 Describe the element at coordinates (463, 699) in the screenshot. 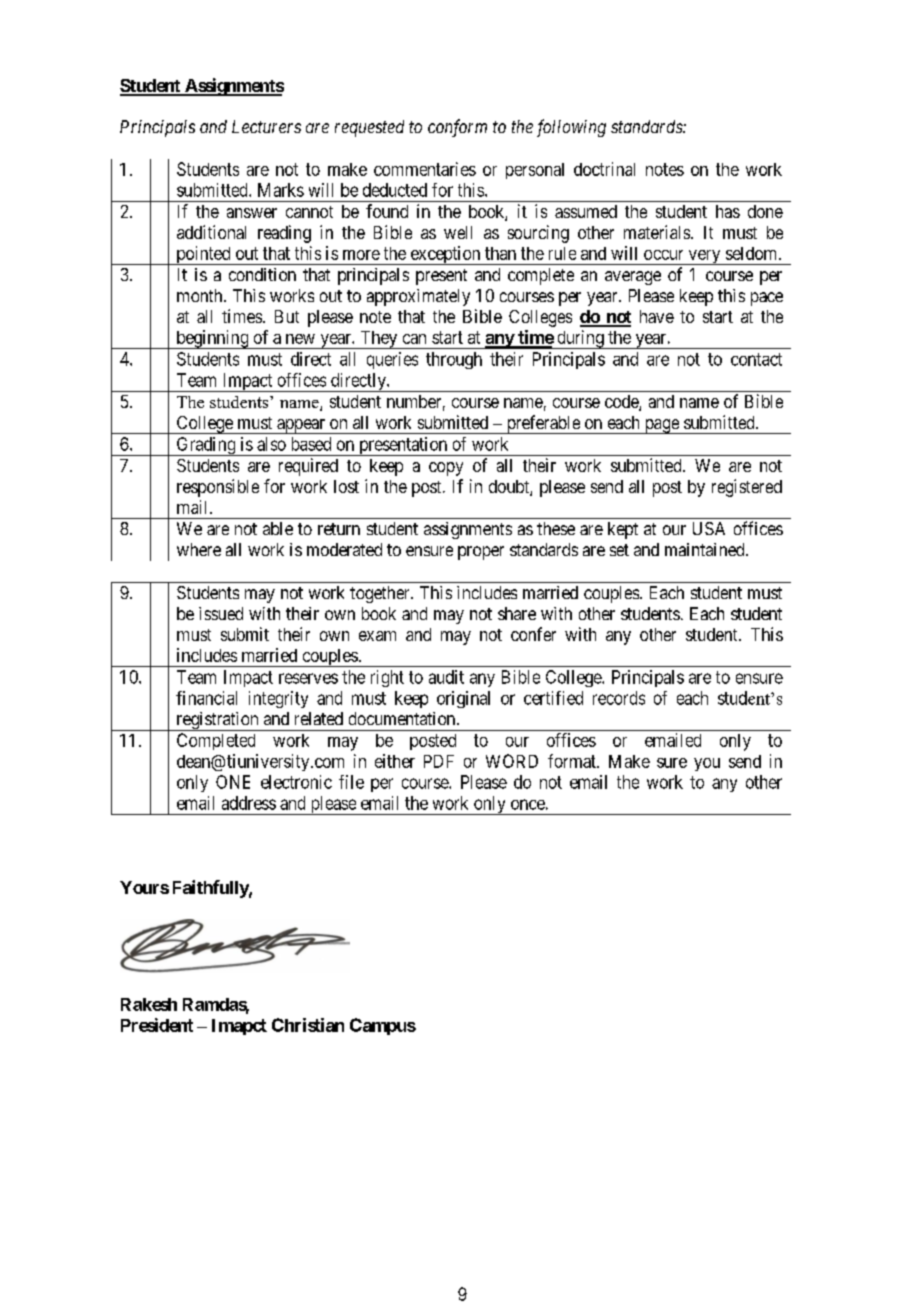

I see `original` at that location.
